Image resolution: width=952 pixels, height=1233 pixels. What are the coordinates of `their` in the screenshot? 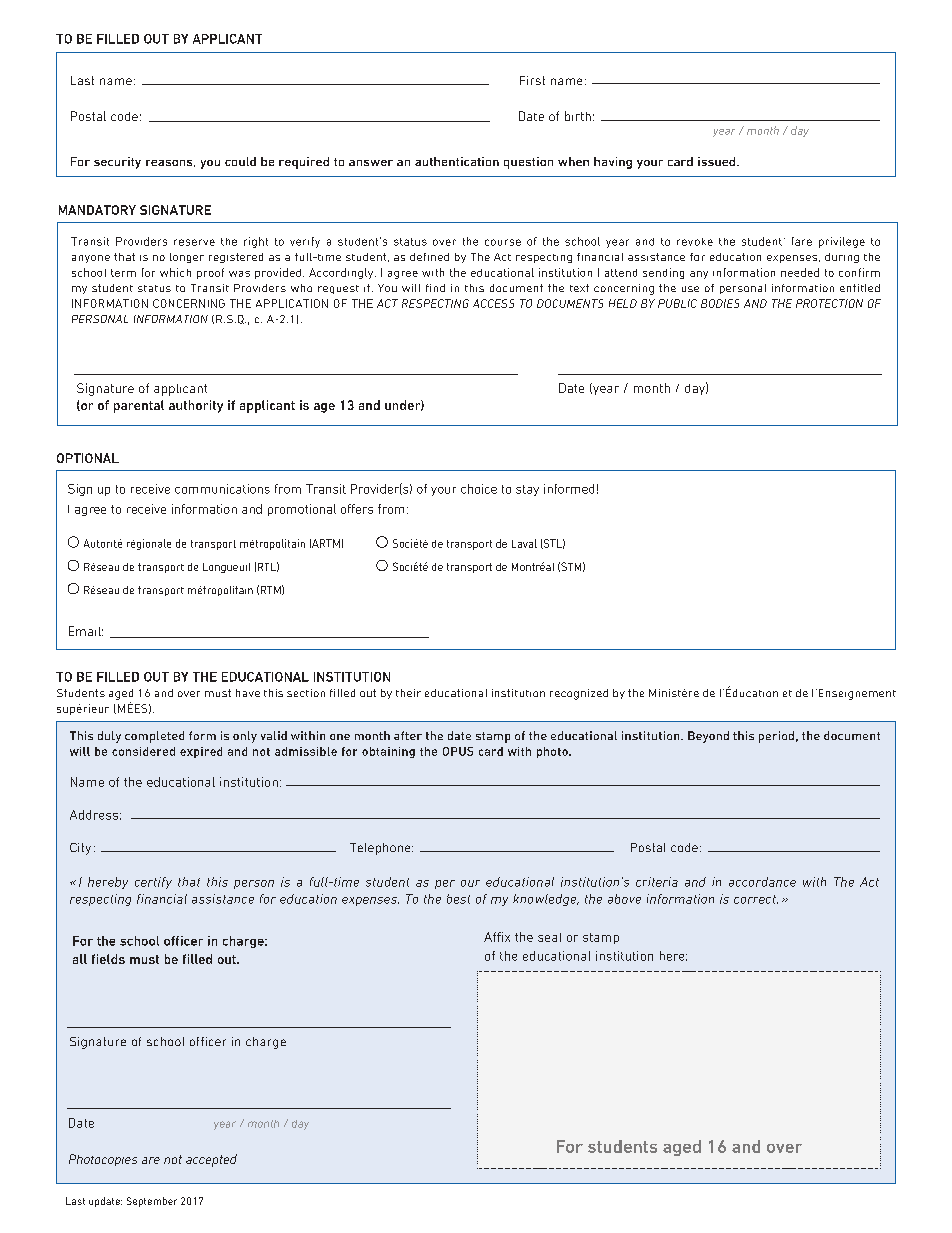 It's located at (408, 693).
